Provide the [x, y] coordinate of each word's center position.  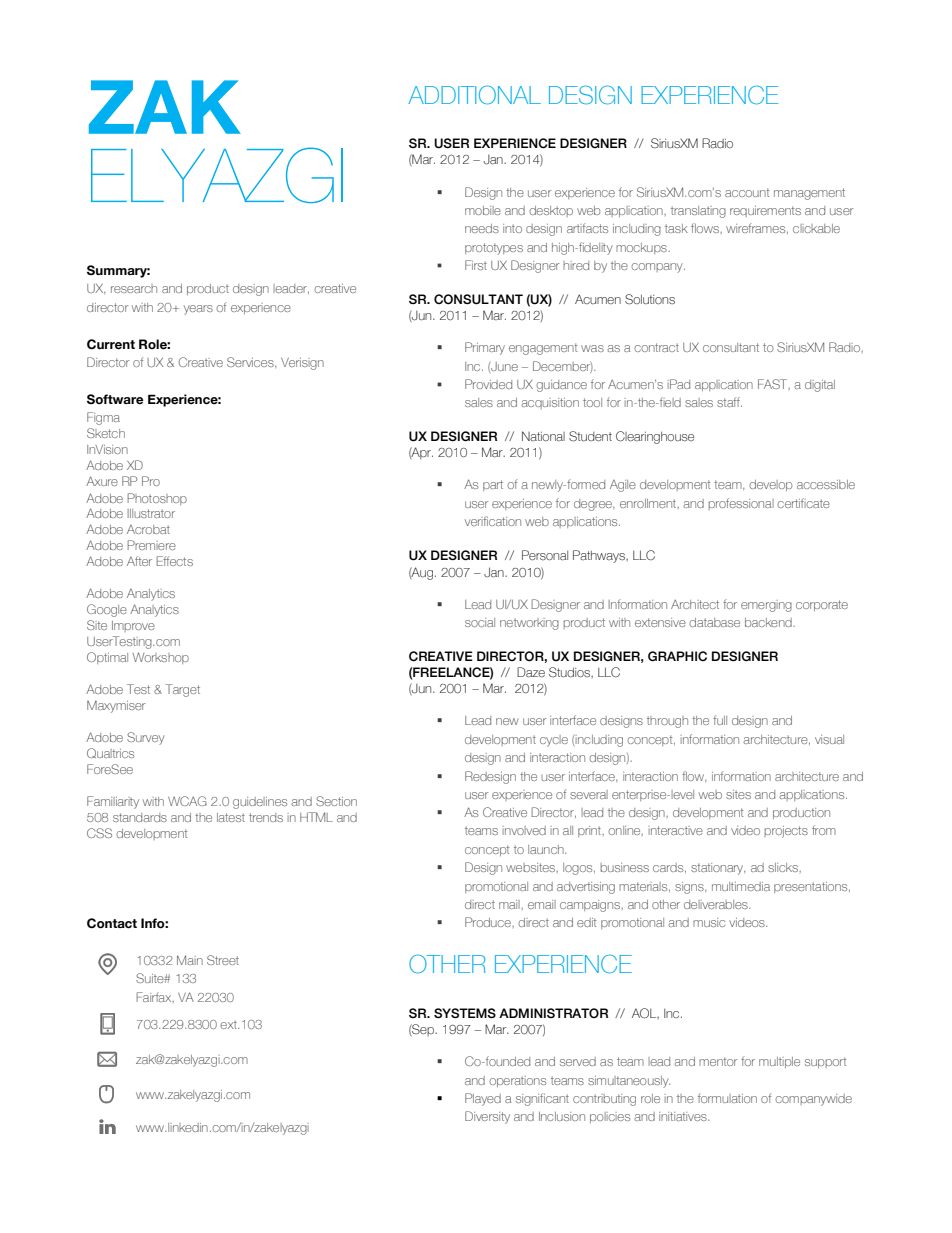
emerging [766, 606]
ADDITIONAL [474, 95]
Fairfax [155, 997]
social [480, 622]
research [134, 288]
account [747, 192]
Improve [133, 626]
